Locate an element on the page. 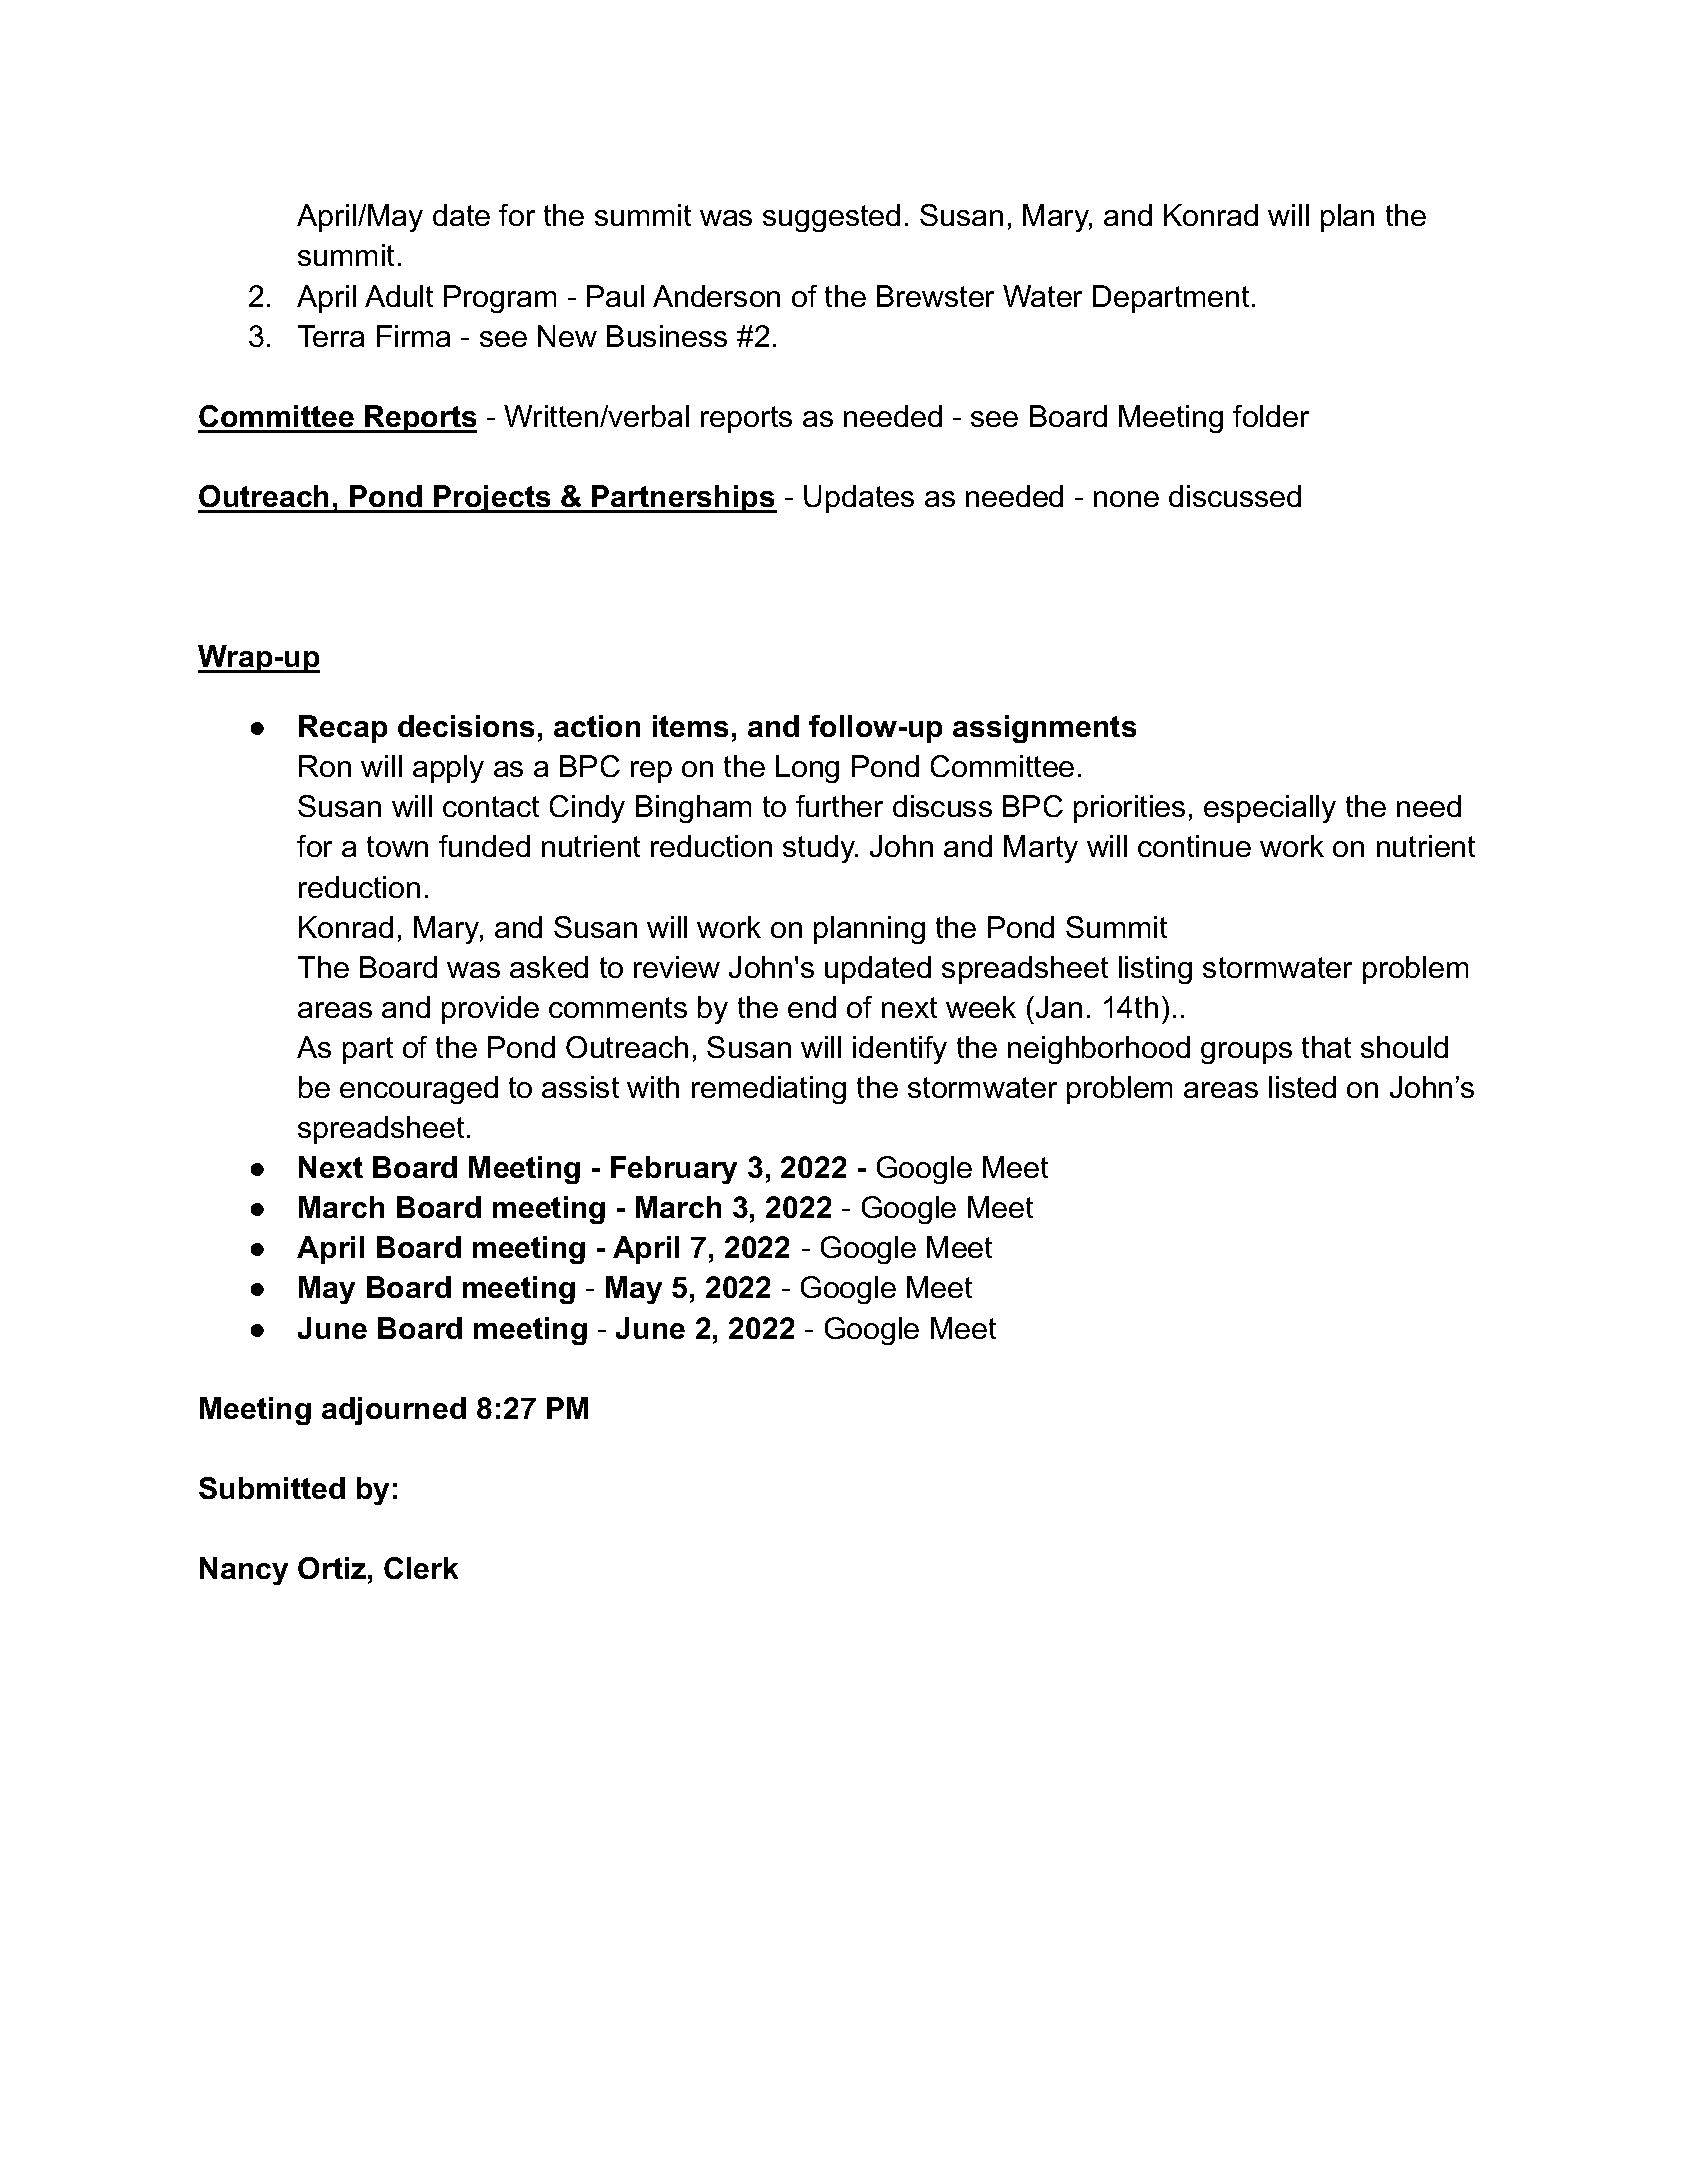 Image resolution: width=1687 pixels, height=2183 pixels. February is located at coordinates (674, 1170).
